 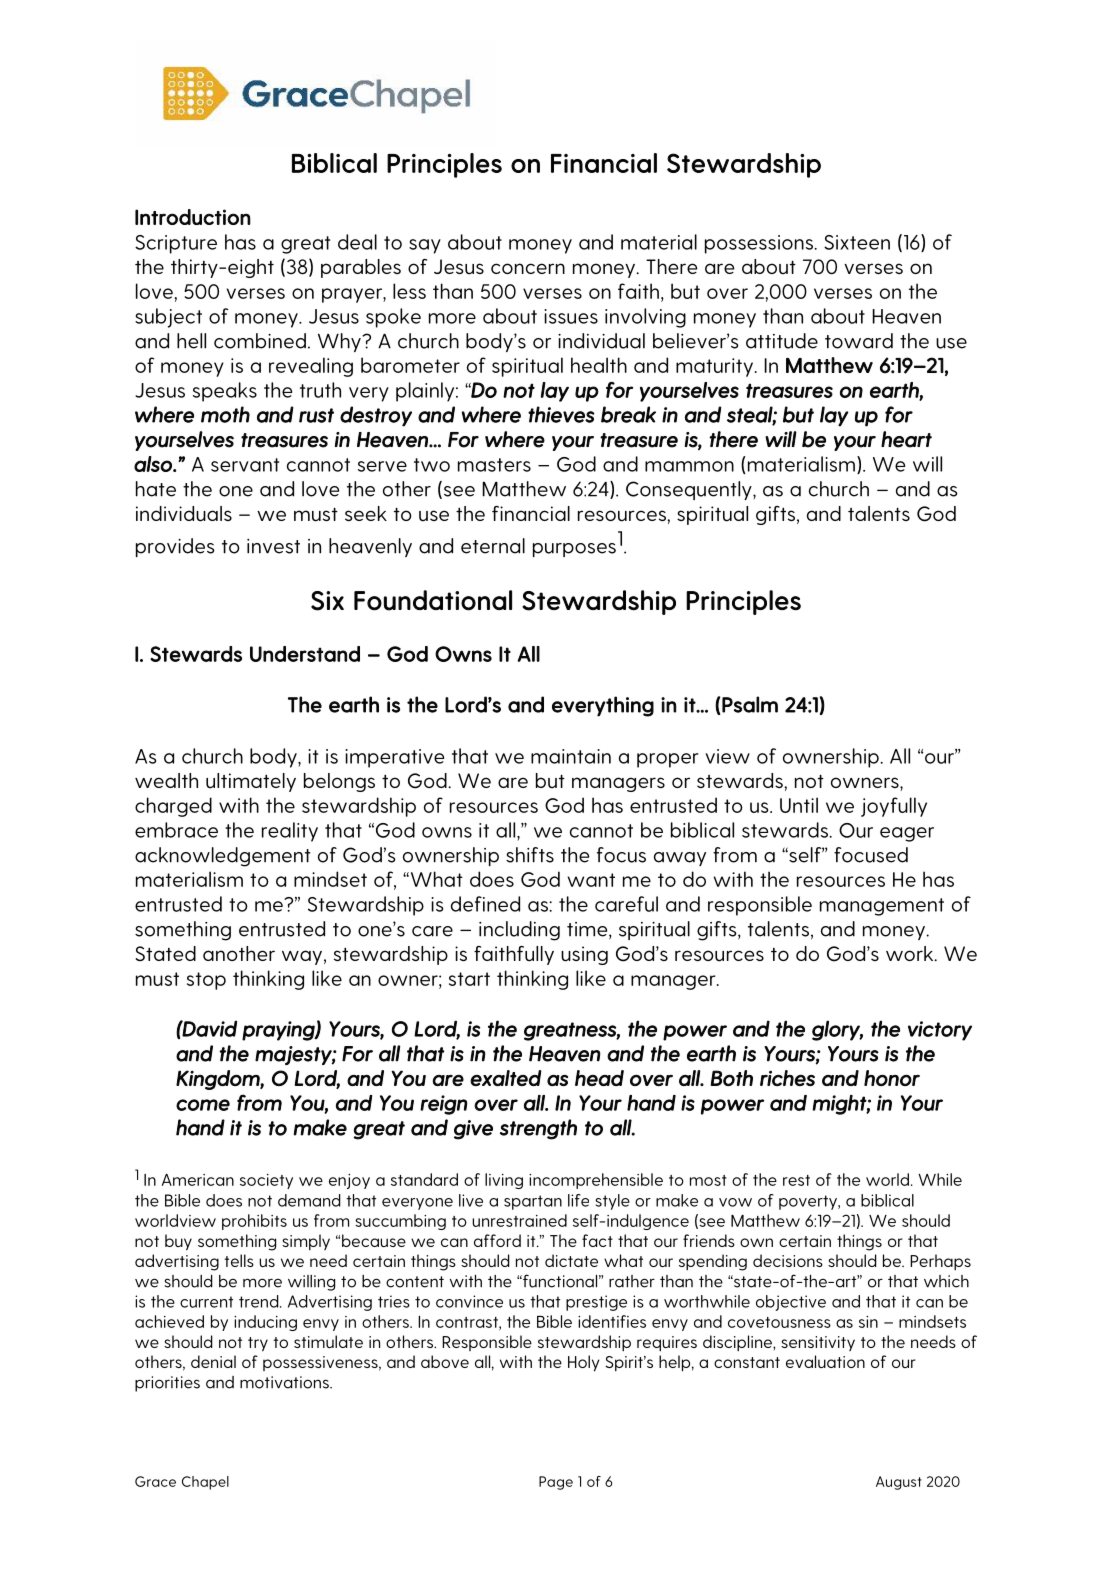 I want to click on Introduction, so click(x=193, y=217).
